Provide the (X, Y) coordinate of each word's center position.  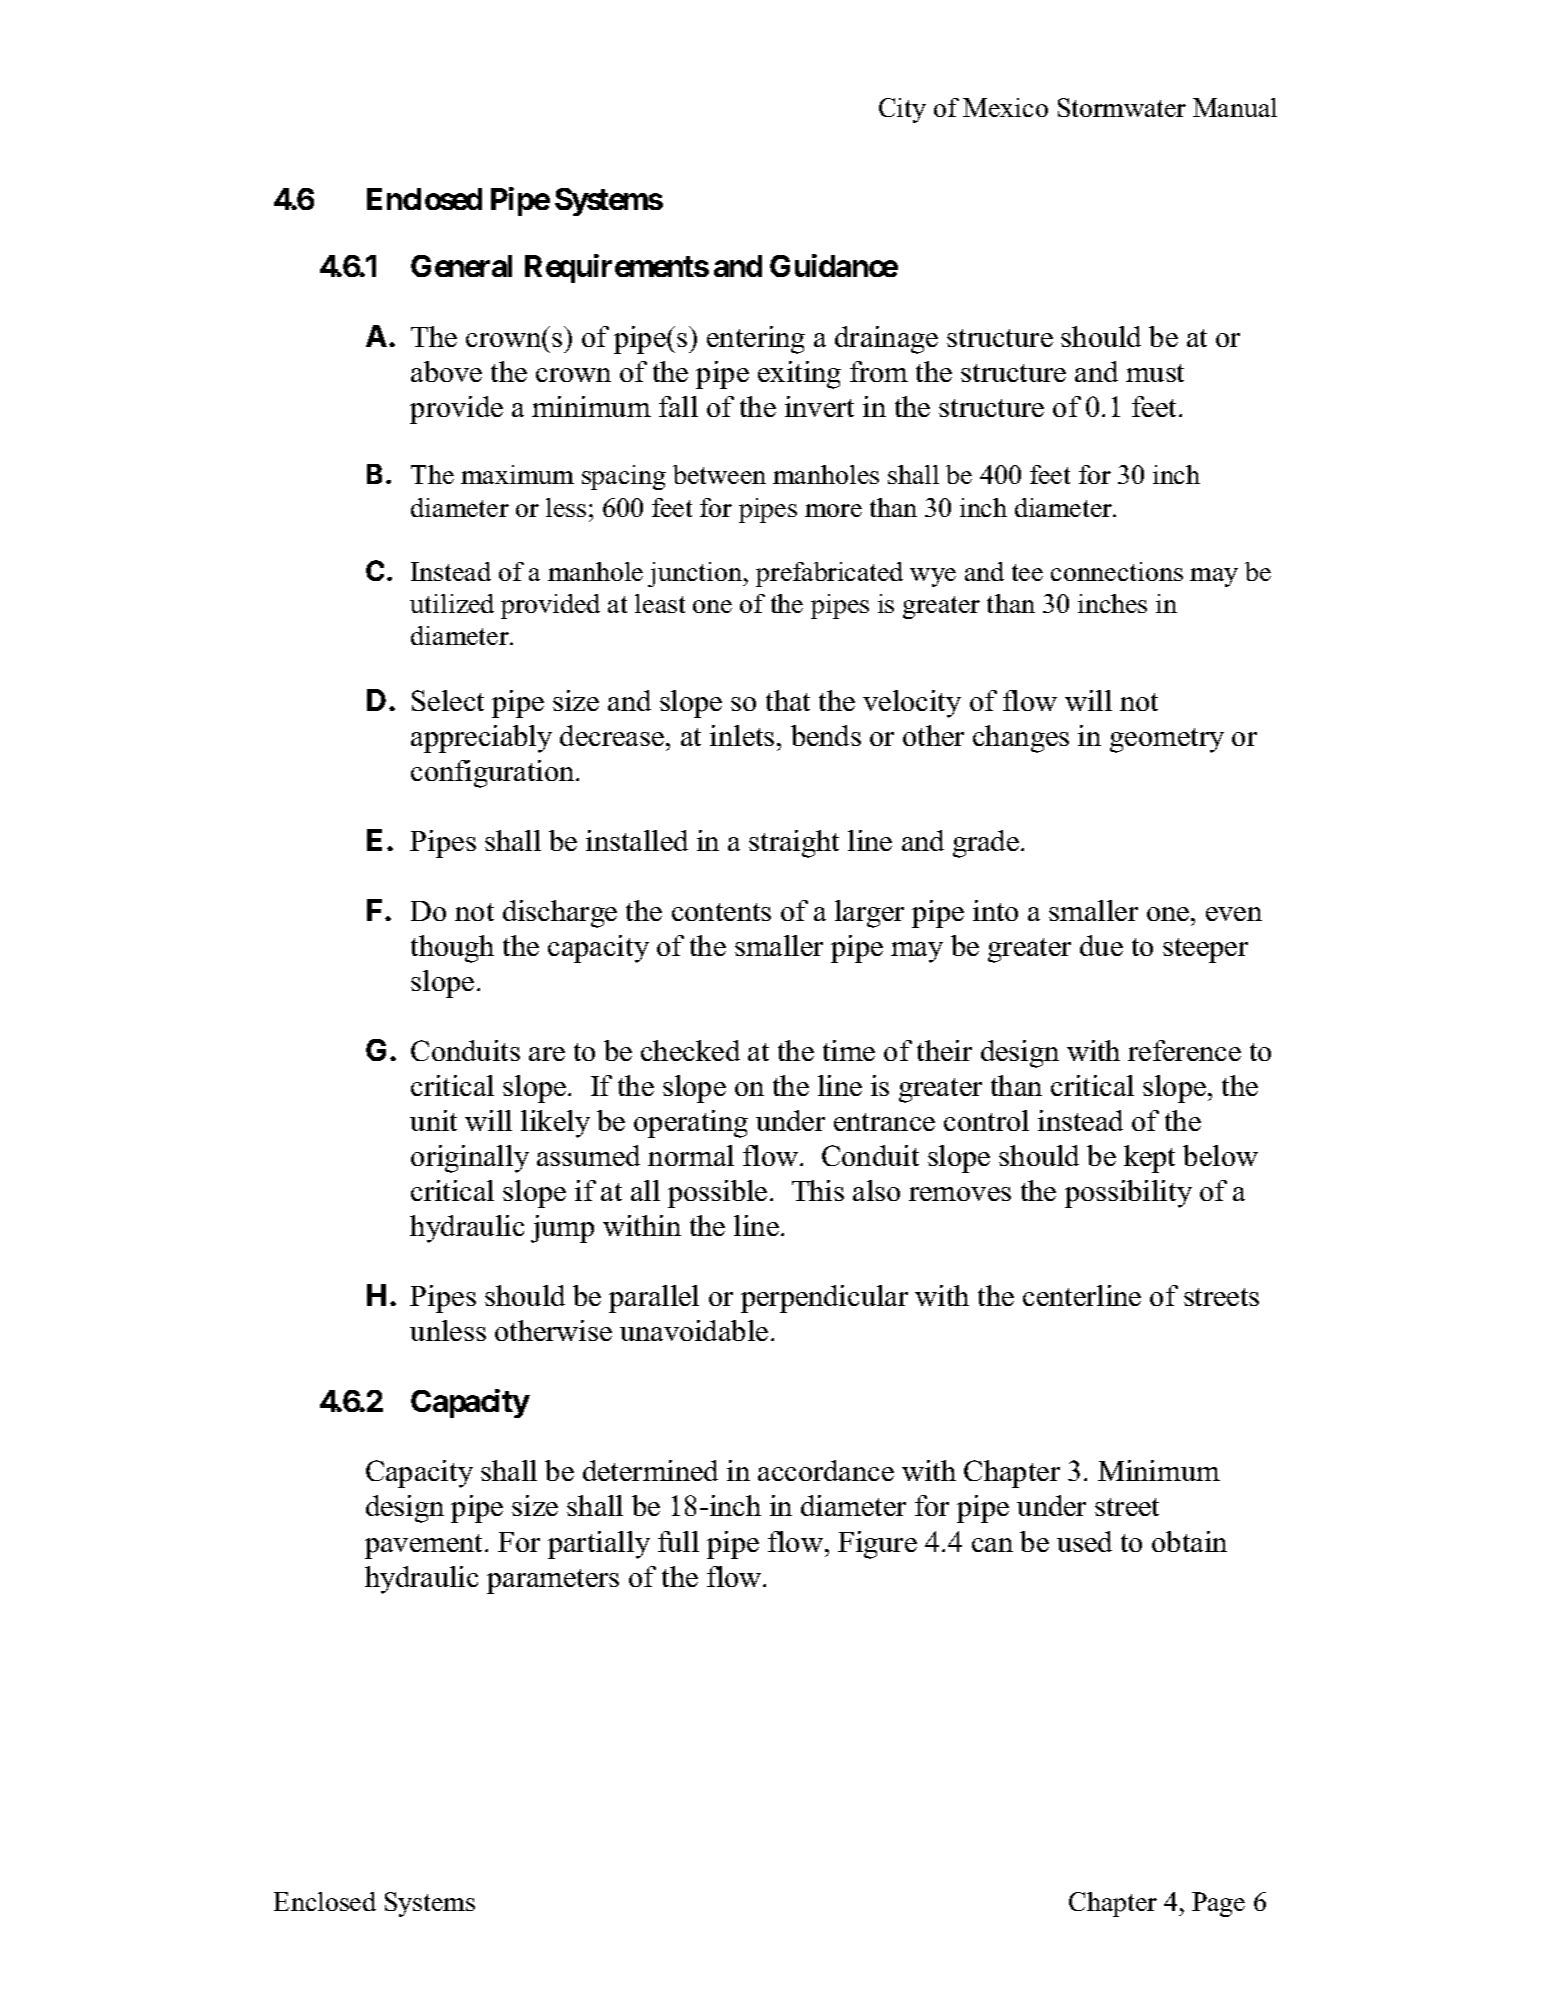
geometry (1167, 740)
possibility (1128, 1194)
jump (562, 1229)
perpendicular (824, 1299)
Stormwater (1122, 107)
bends (826, 735)
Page (1218, 1904)
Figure (877, 1545)
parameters (553, 1581)
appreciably (481, 739)
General (461, 266)
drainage (886, 340)
